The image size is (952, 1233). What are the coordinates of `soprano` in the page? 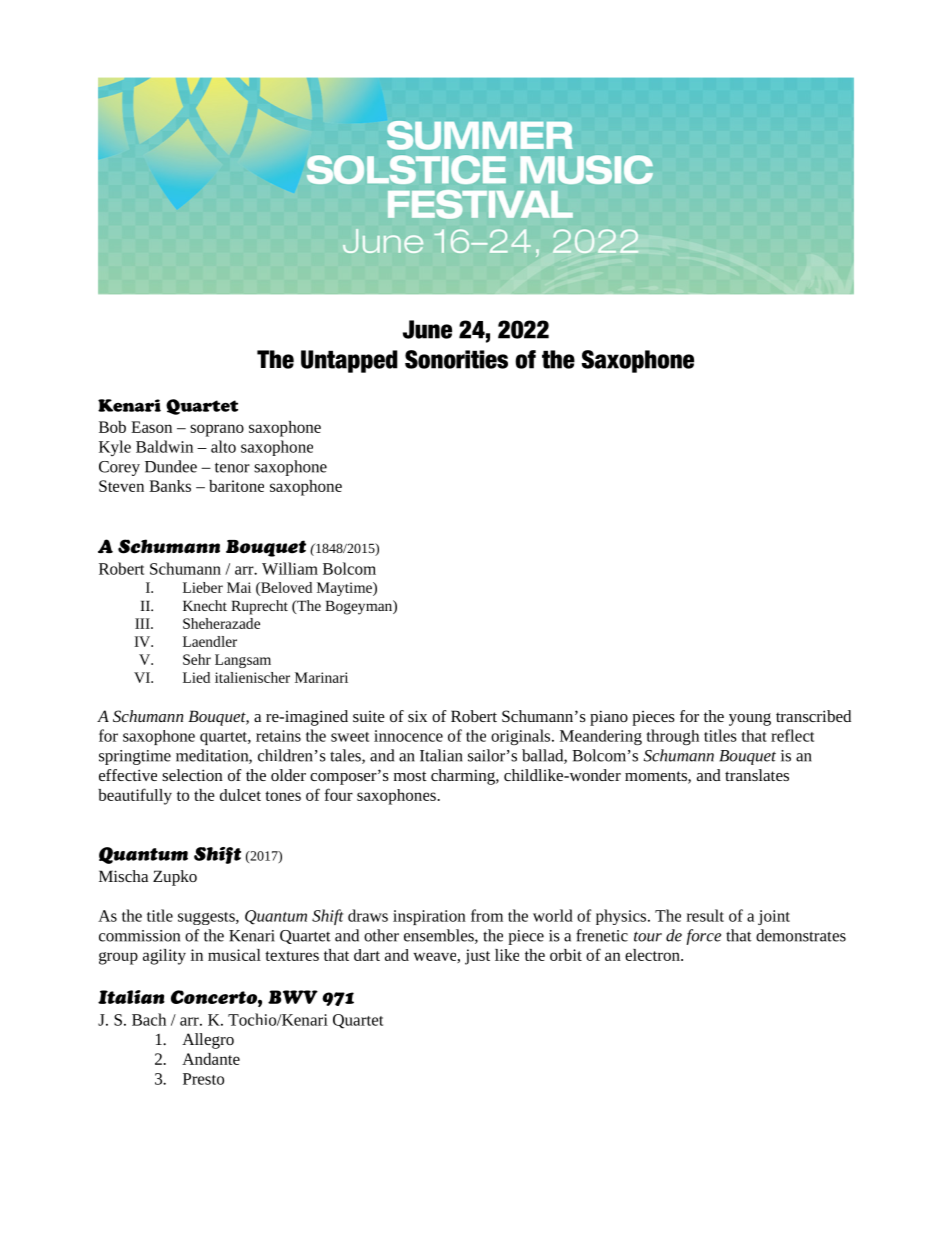 It's located at (217, 430).
